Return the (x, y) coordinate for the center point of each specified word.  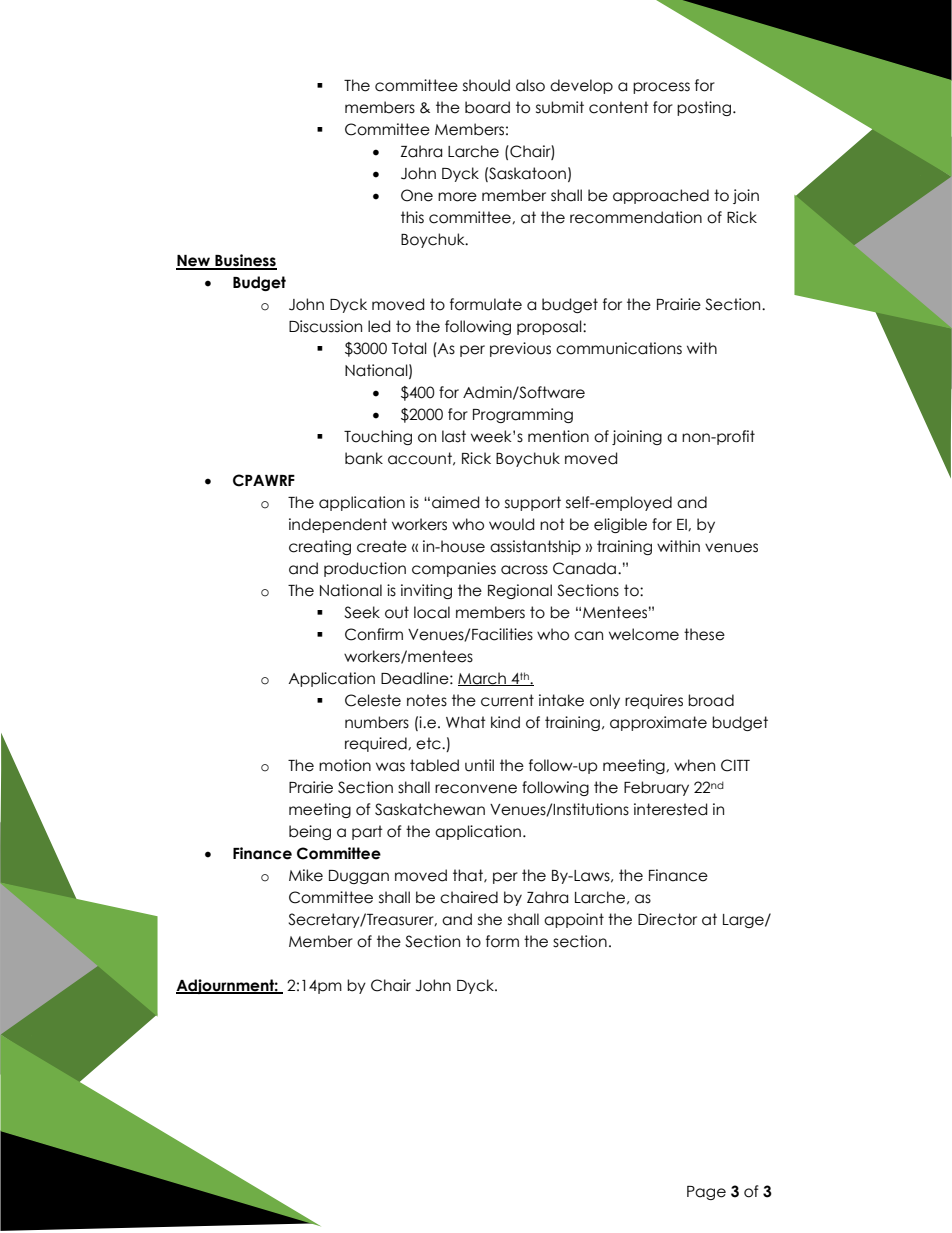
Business (245, 261)
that (469, 876)
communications (619, 348)
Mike (306, 875)
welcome (644, 634)
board (487, 107)
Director (667, 919)
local (432, 612)
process (661, 88)
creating (320, 547)
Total (409, 348)
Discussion (325, 326)
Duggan (359, 877)
